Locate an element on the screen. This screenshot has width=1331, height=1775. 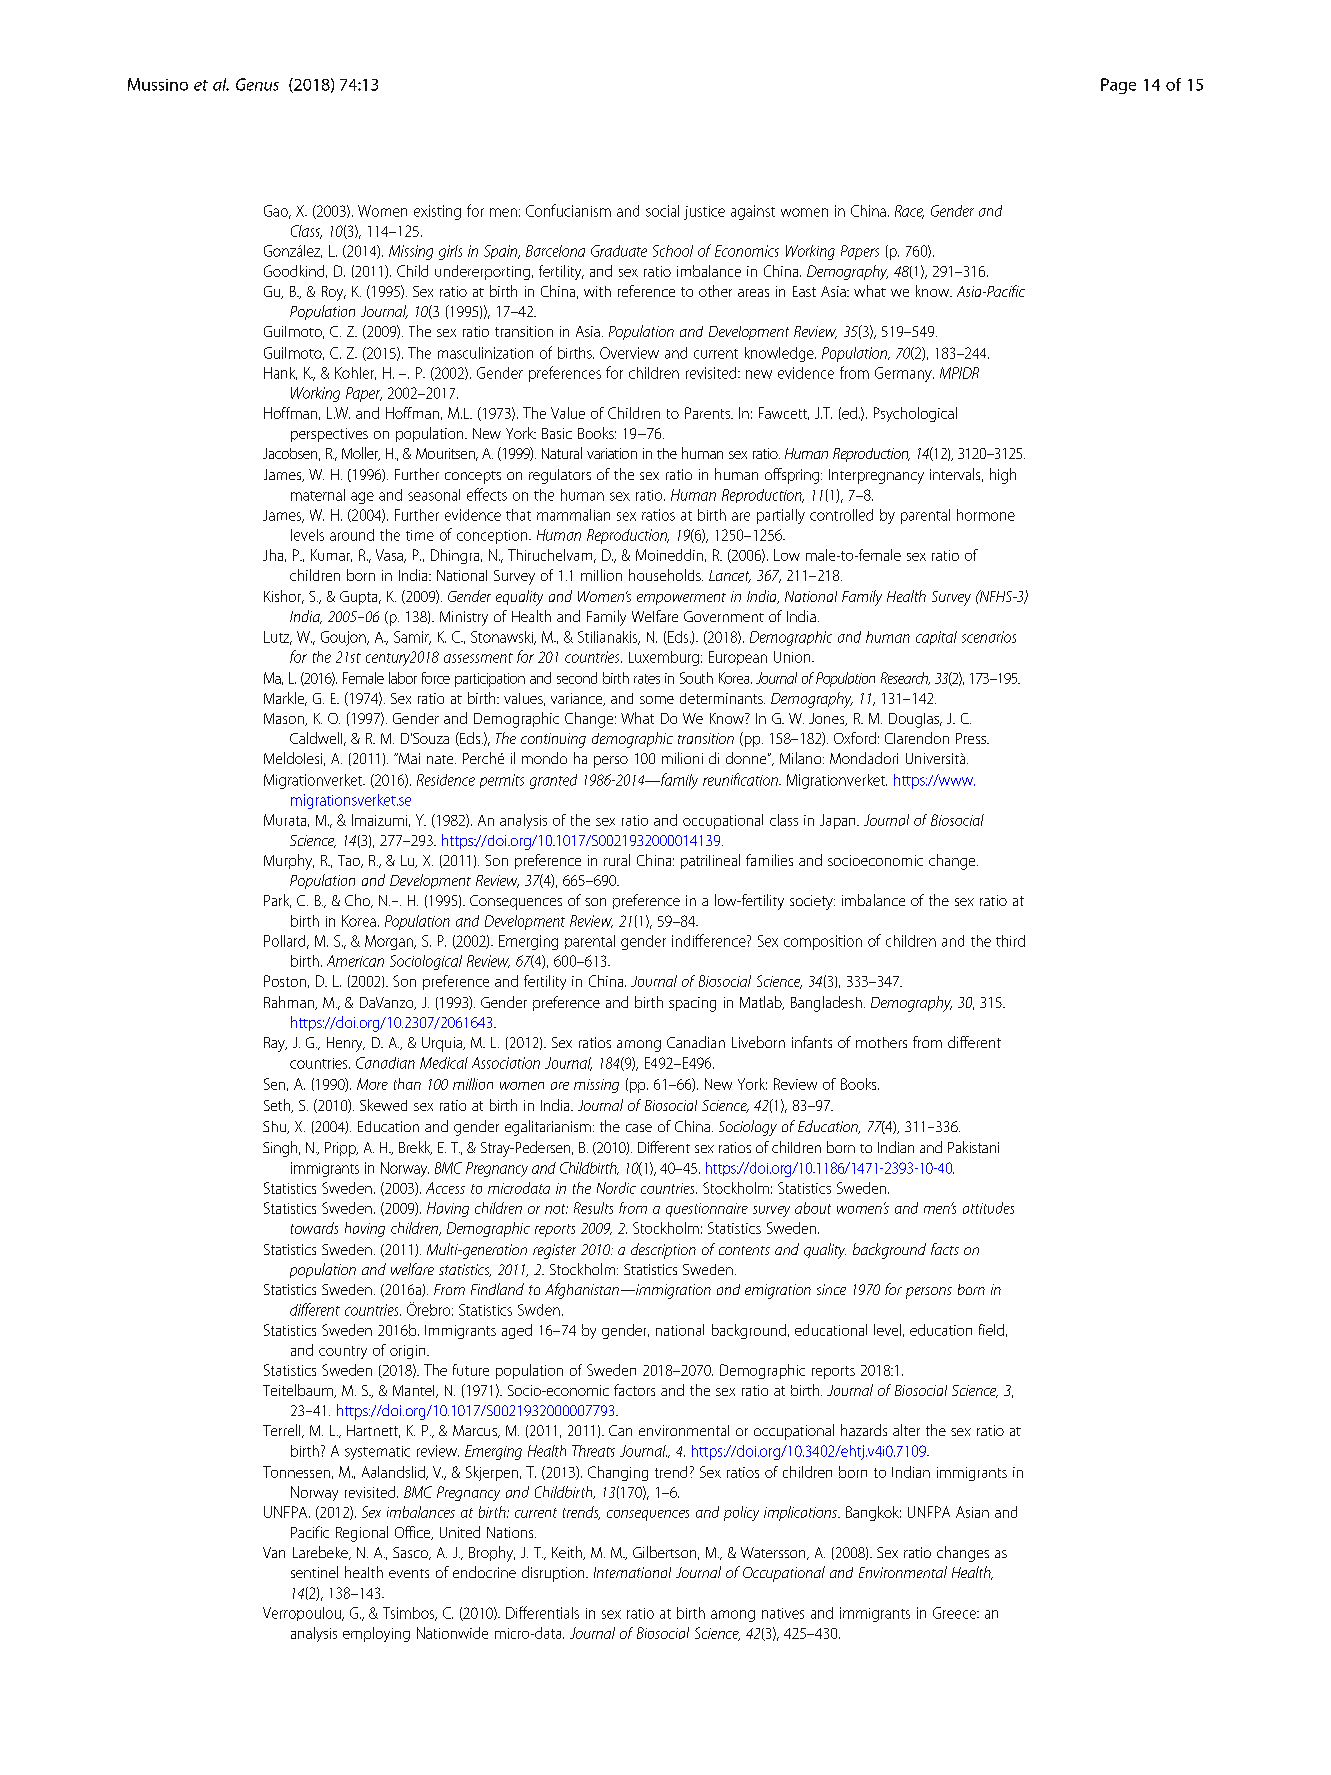
Skewed is located at coordinates (383, 1105).
